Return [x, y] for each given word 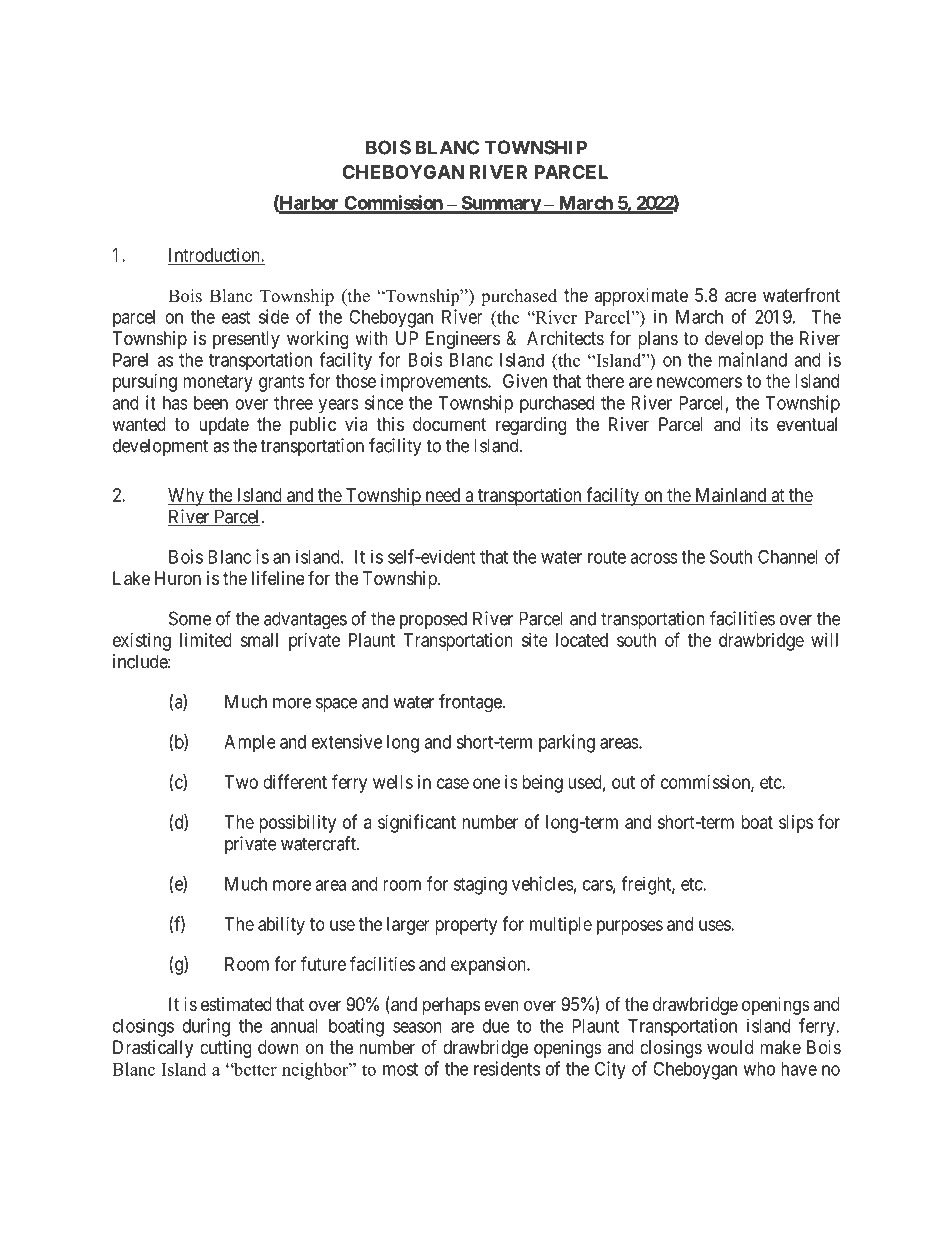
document [449, 424]
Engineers [463, 340]
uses [715, 925]
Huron [178, 578]
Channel [788, 556]
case [453, 783]
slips [796, 824]
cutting [225, 1049]
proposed [433, 620]
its [759, 424]
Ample [250, 744]
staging [480, 885]
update [224, 426]
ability [281, 926]
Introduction [215, 255]
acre [740, 297]
